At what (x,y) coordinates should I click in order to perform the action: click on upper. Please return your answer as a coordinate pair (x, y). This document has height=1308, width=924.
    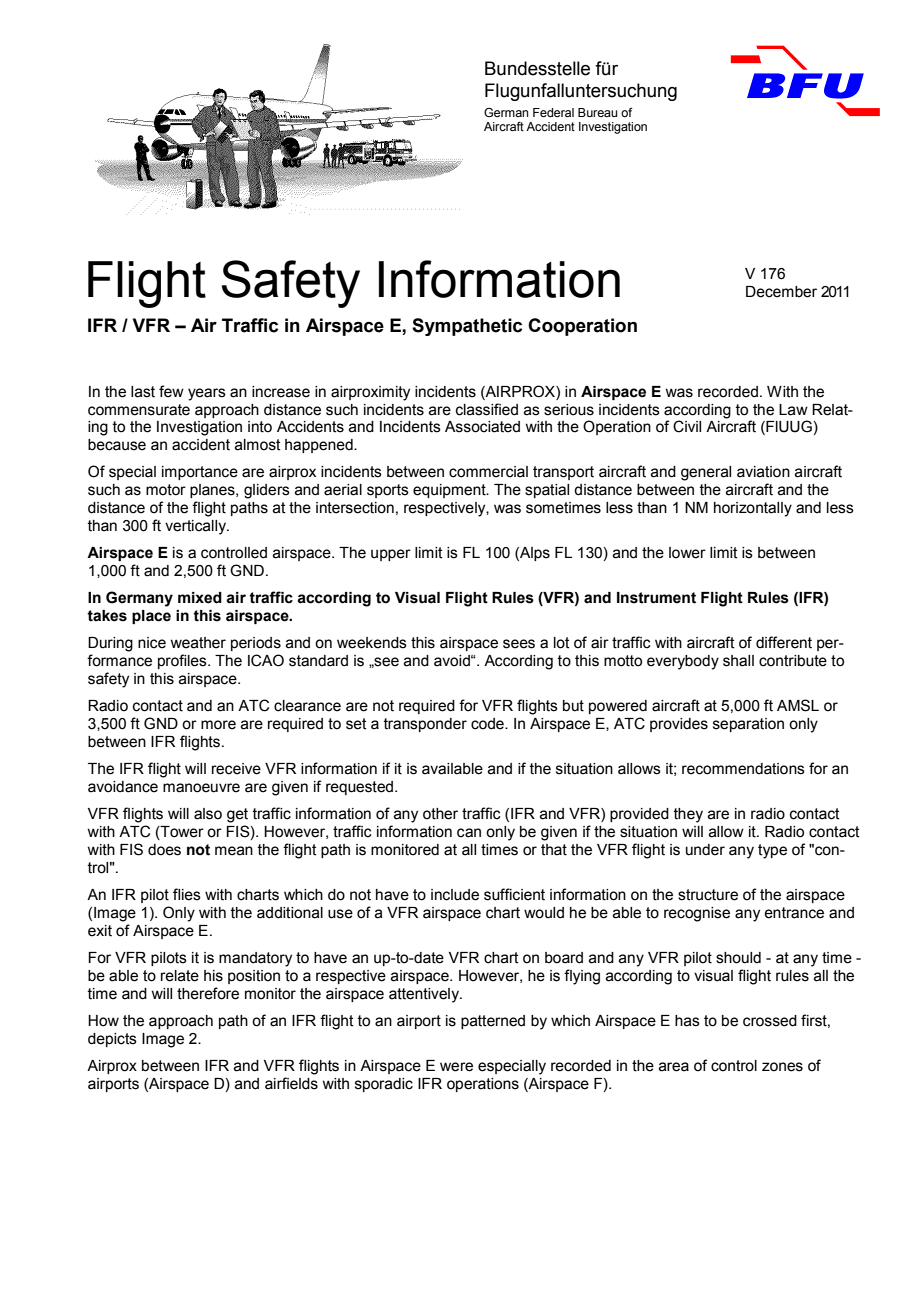
    Looking at the image, I should click on (391, 555).
